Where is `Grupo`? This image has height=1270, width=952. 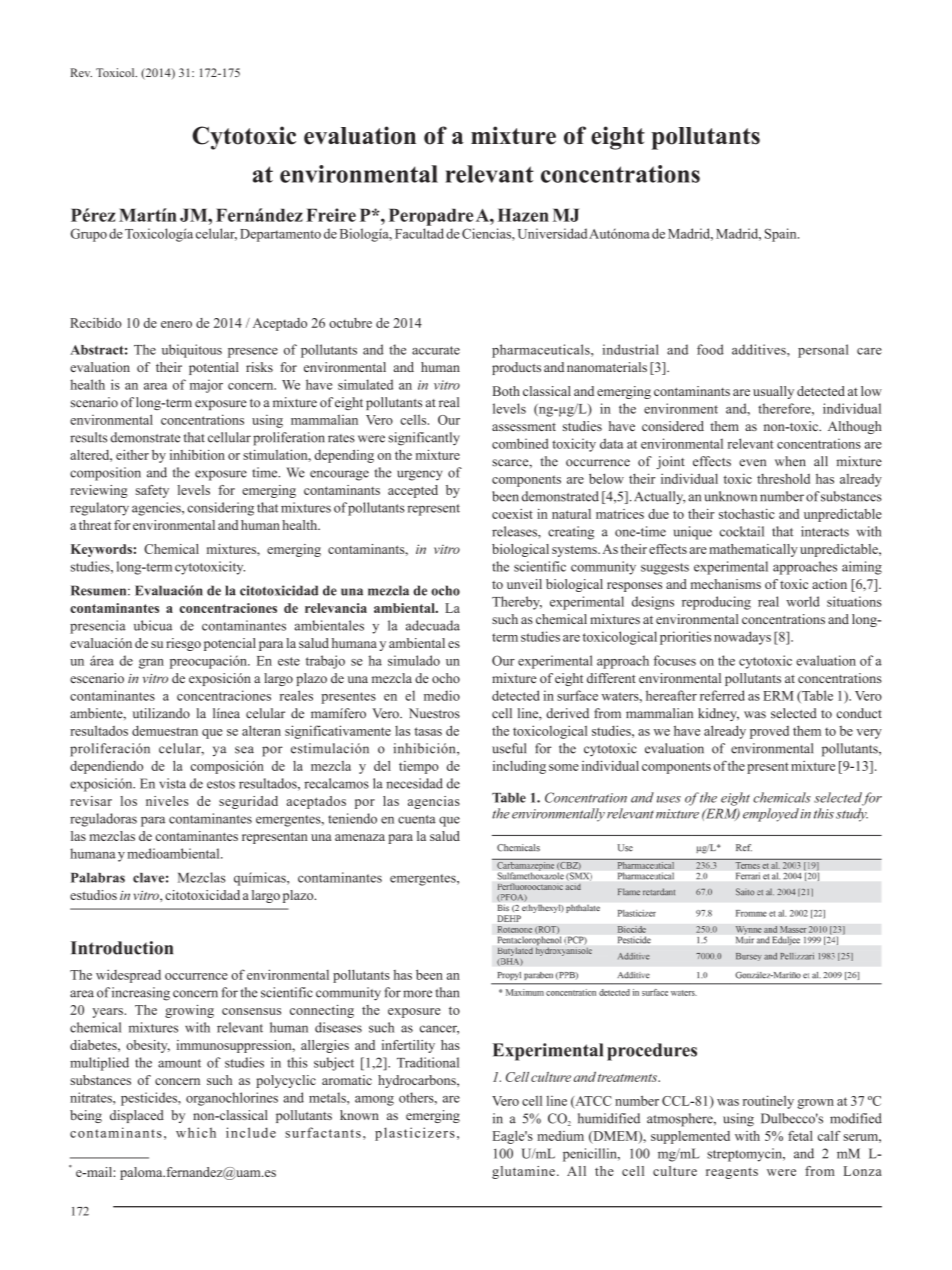 Grupo is located at coordinates (89, 235).
